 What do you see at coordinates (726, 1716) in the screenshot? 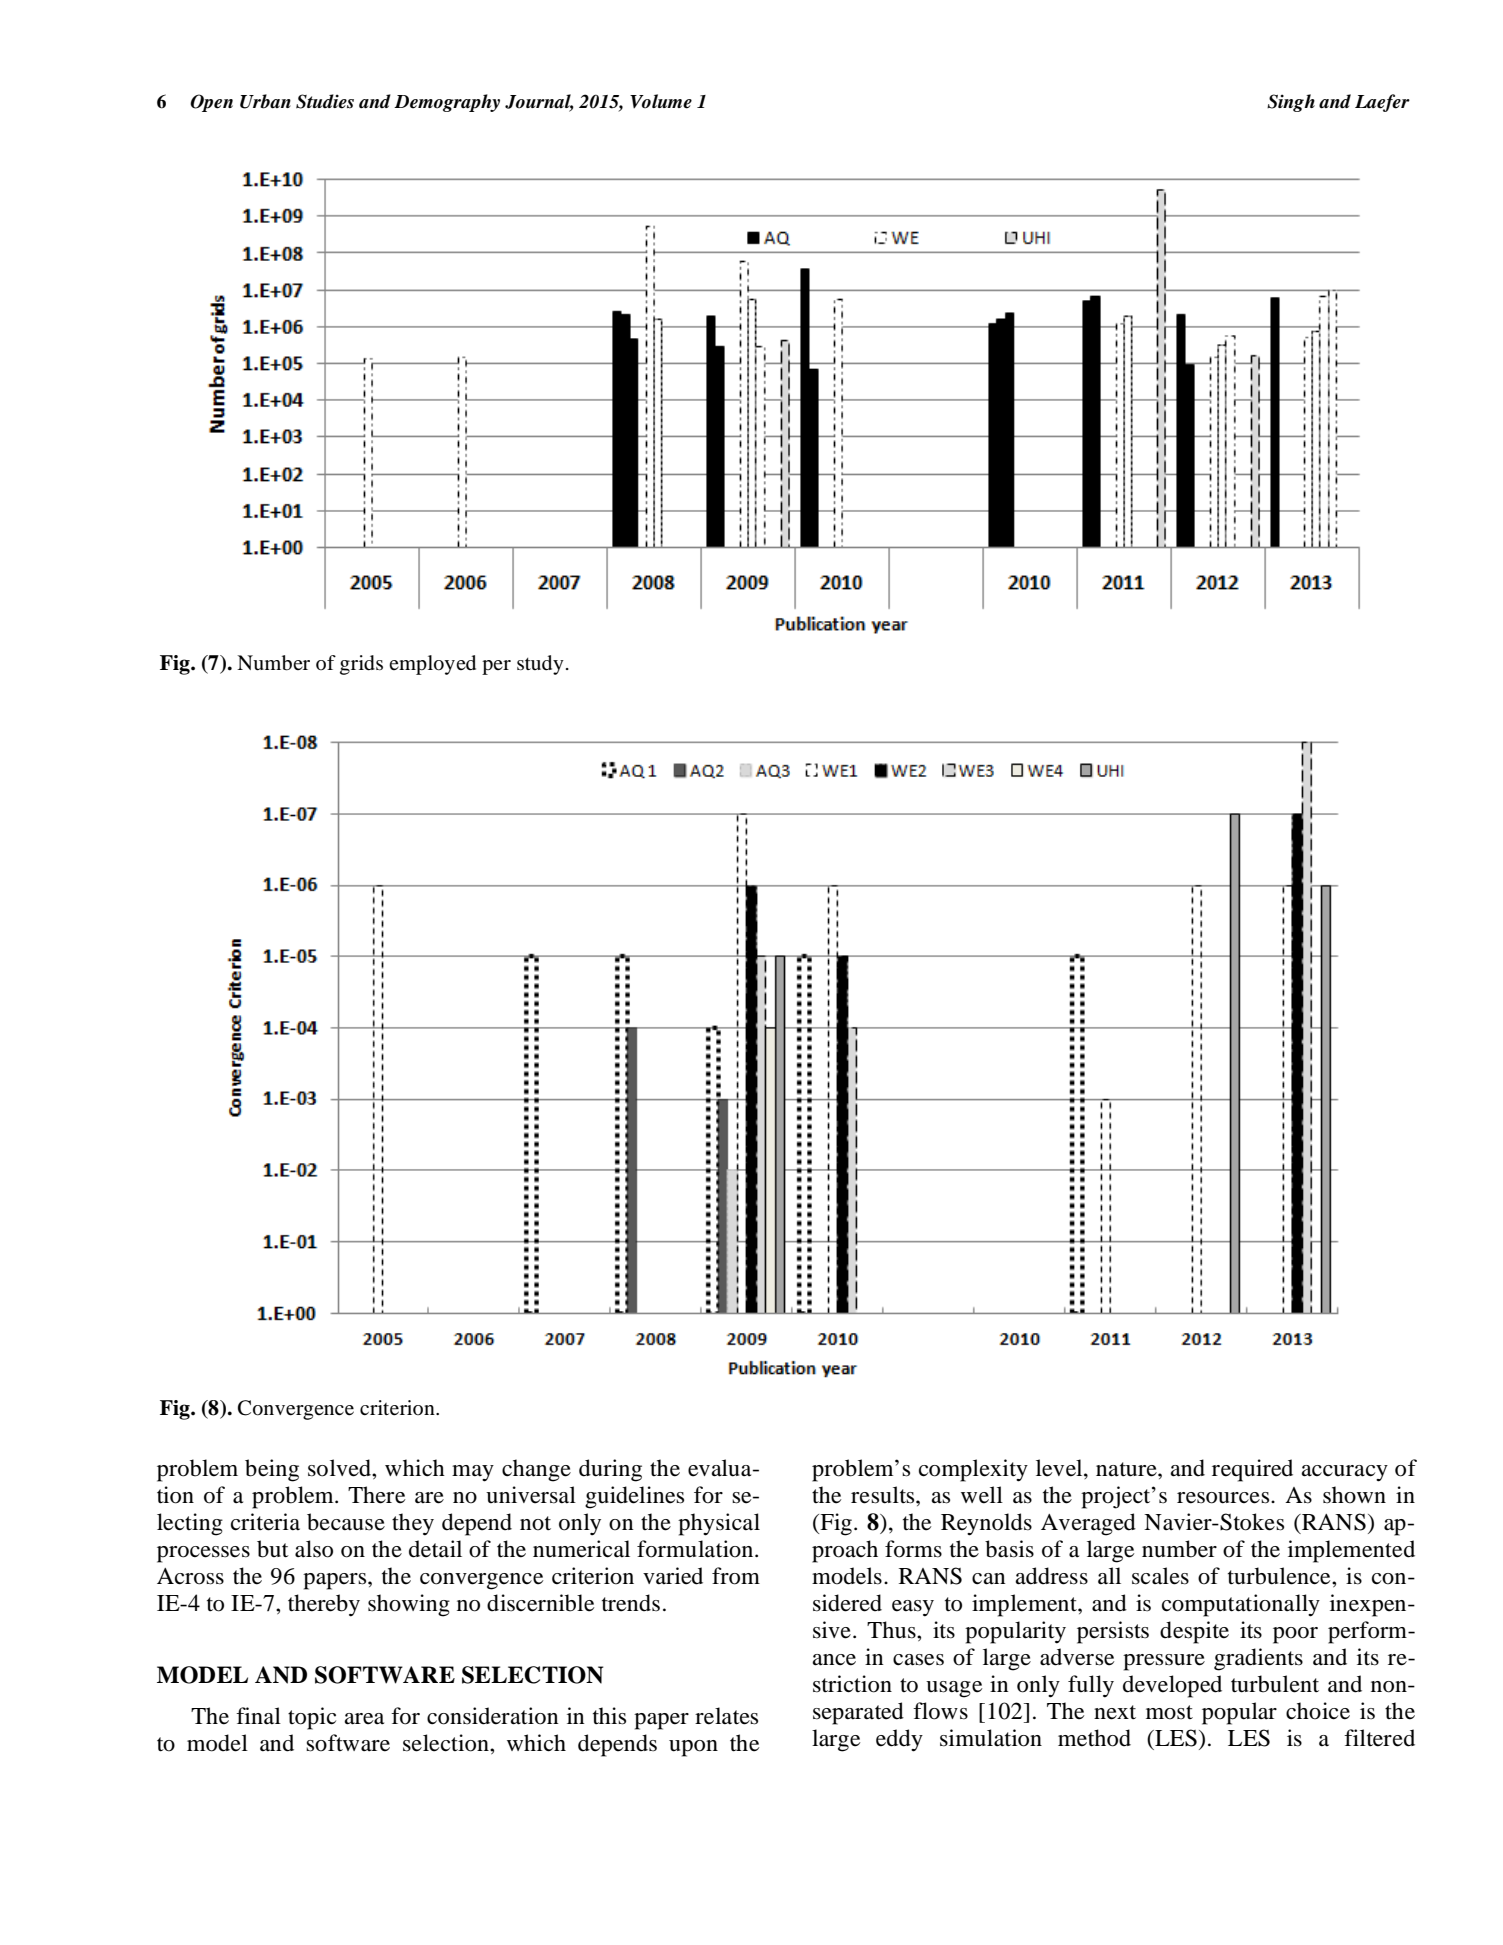
I see `relates` at bounding box center [726, 1716].
